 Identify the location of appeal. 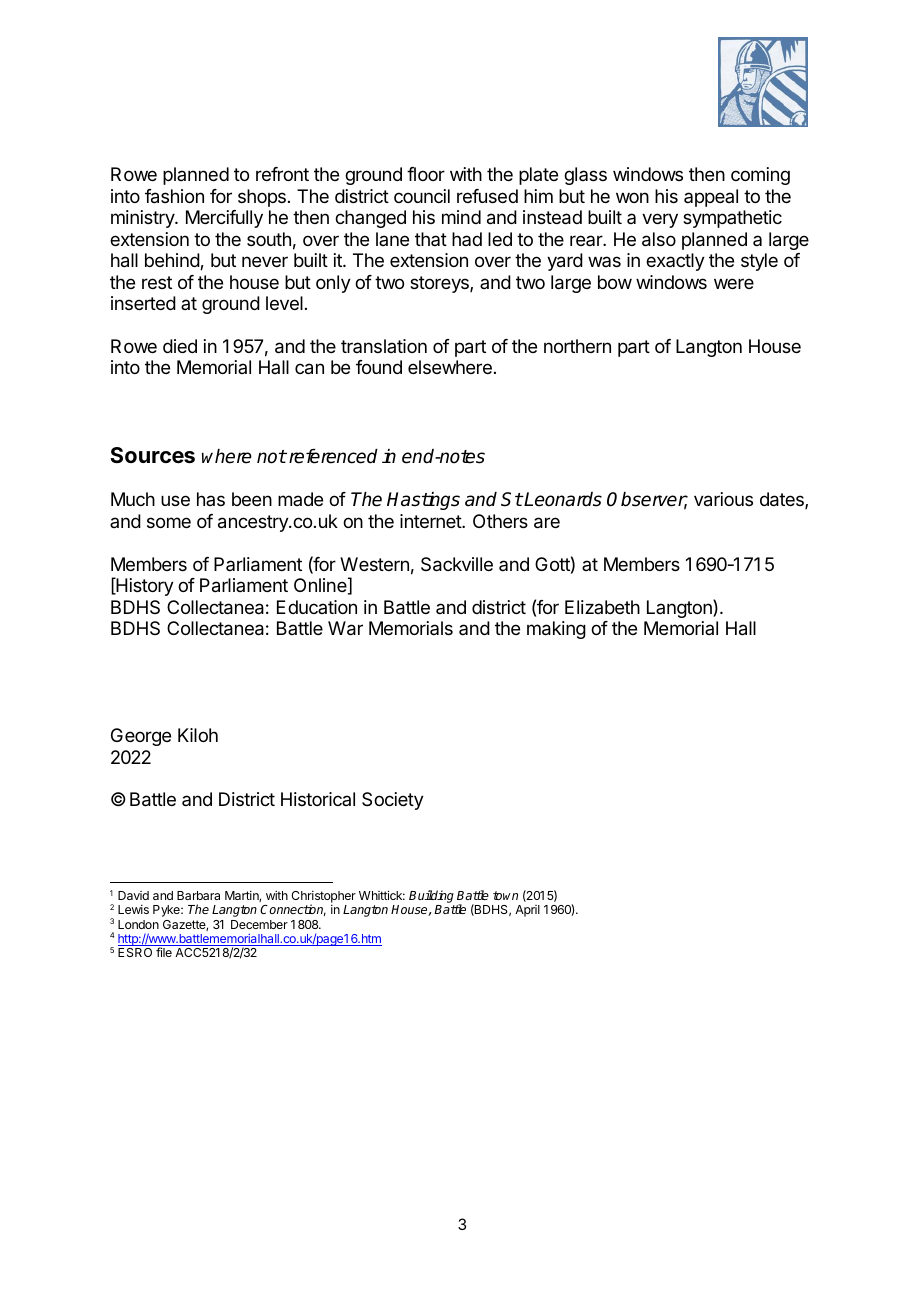
(711, 198).
